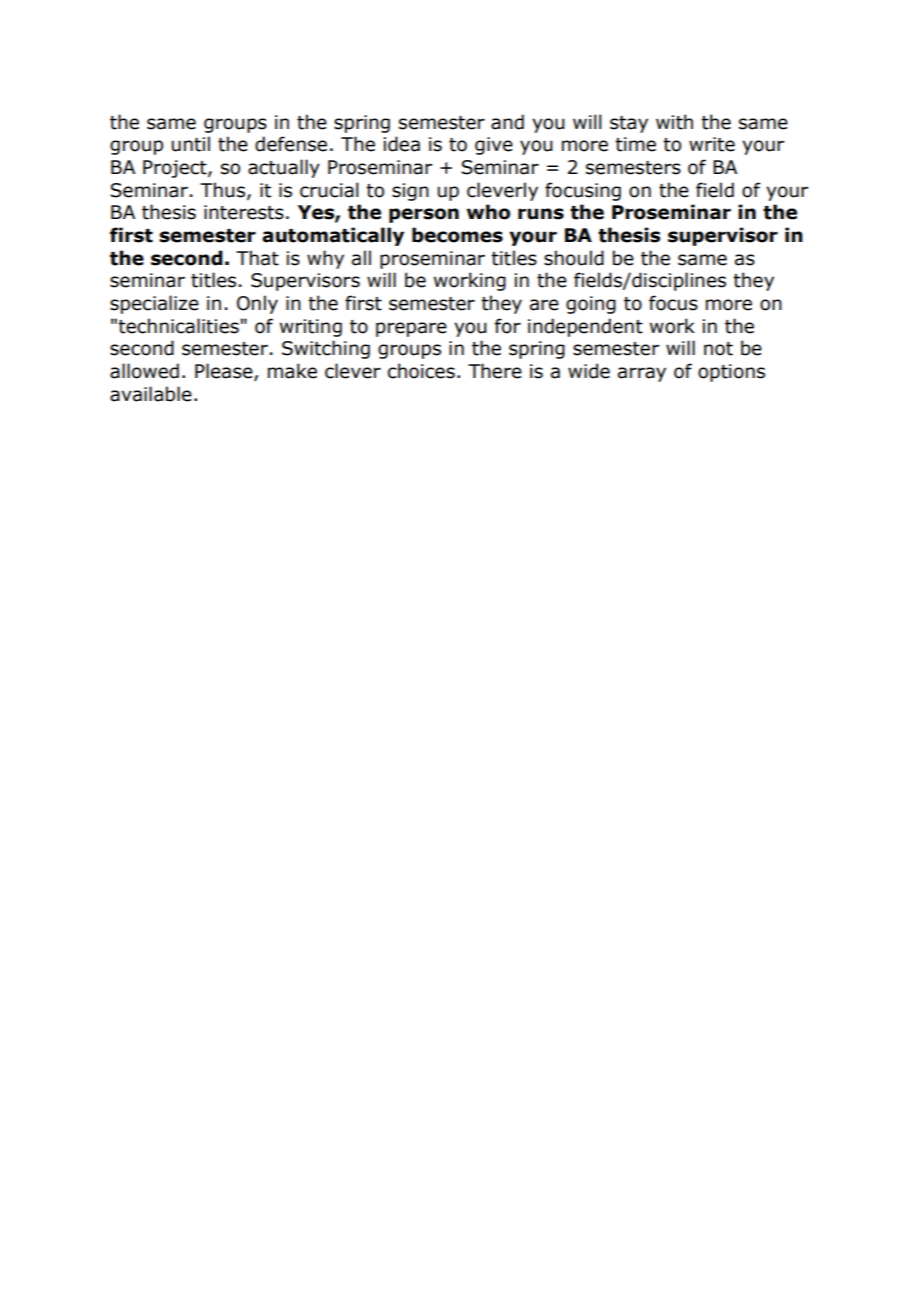  What do you see at coordinates (191, 144) in the screenshot?
I see `until` at bounding box center [191, 144].
